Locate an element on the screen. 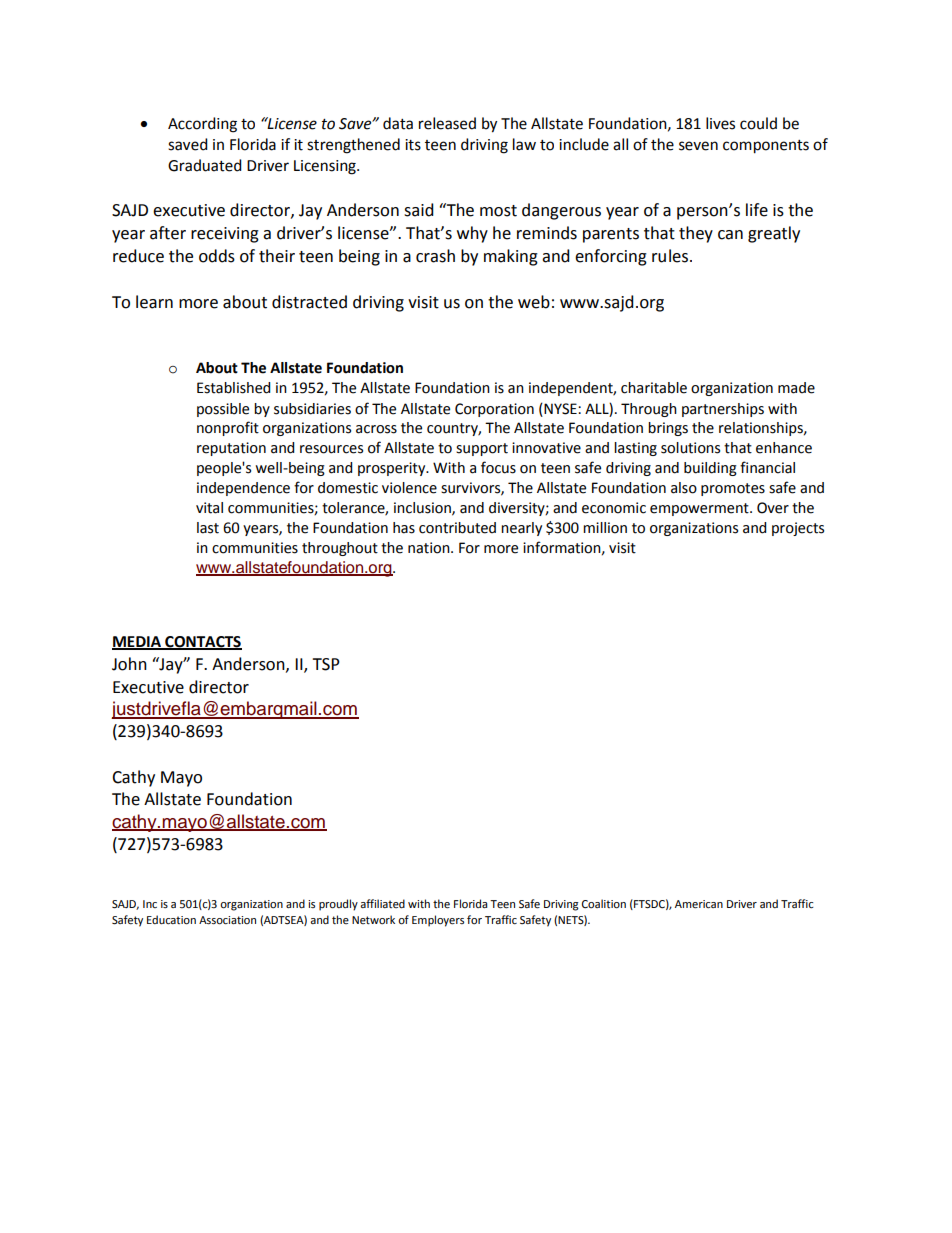 Image resolution: width=952 pixels, height=1233 pixels. projects is located at coordinates (798, 529).
